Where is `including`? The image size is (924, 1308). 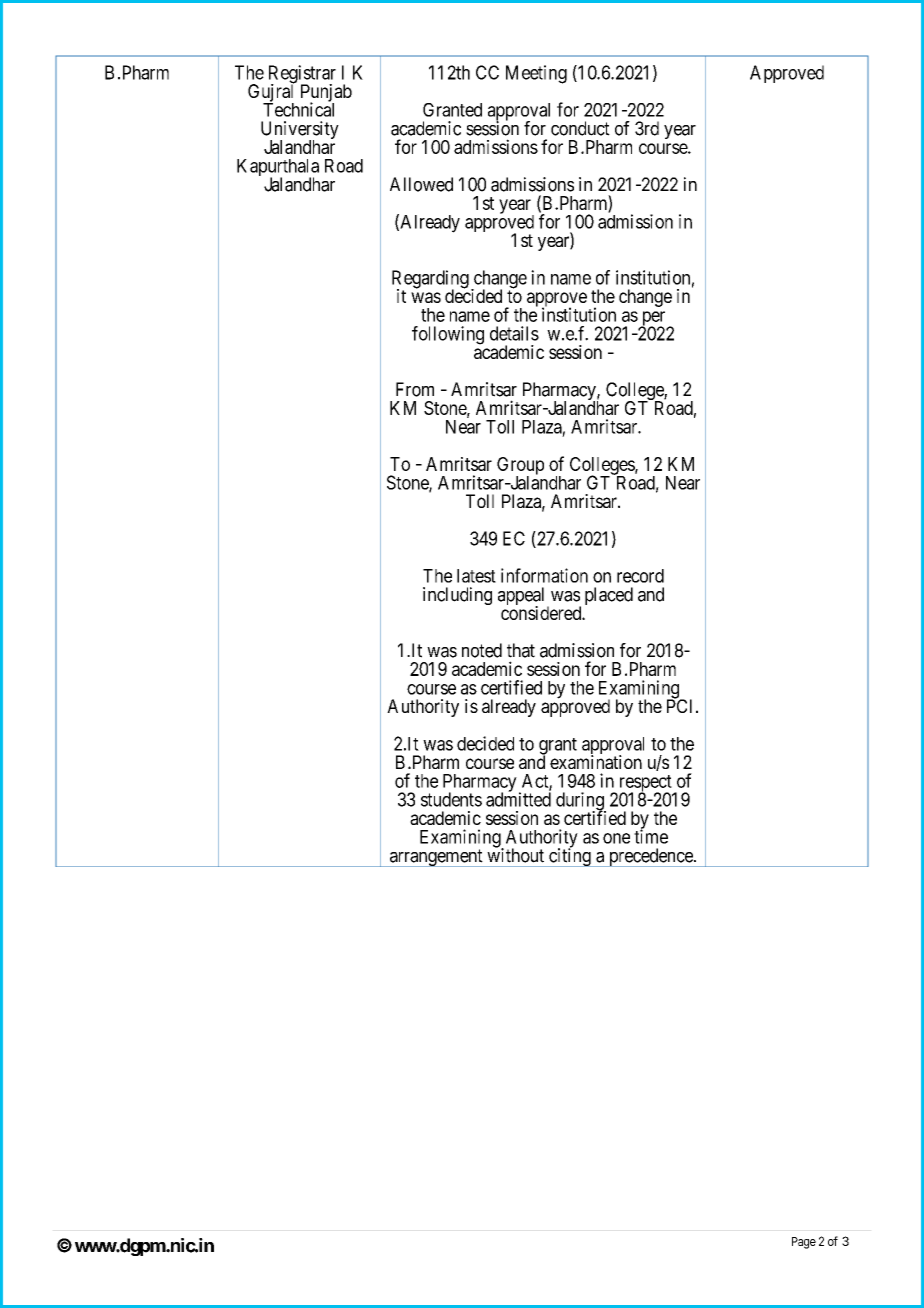 including is located at coordinates (457, 596).
